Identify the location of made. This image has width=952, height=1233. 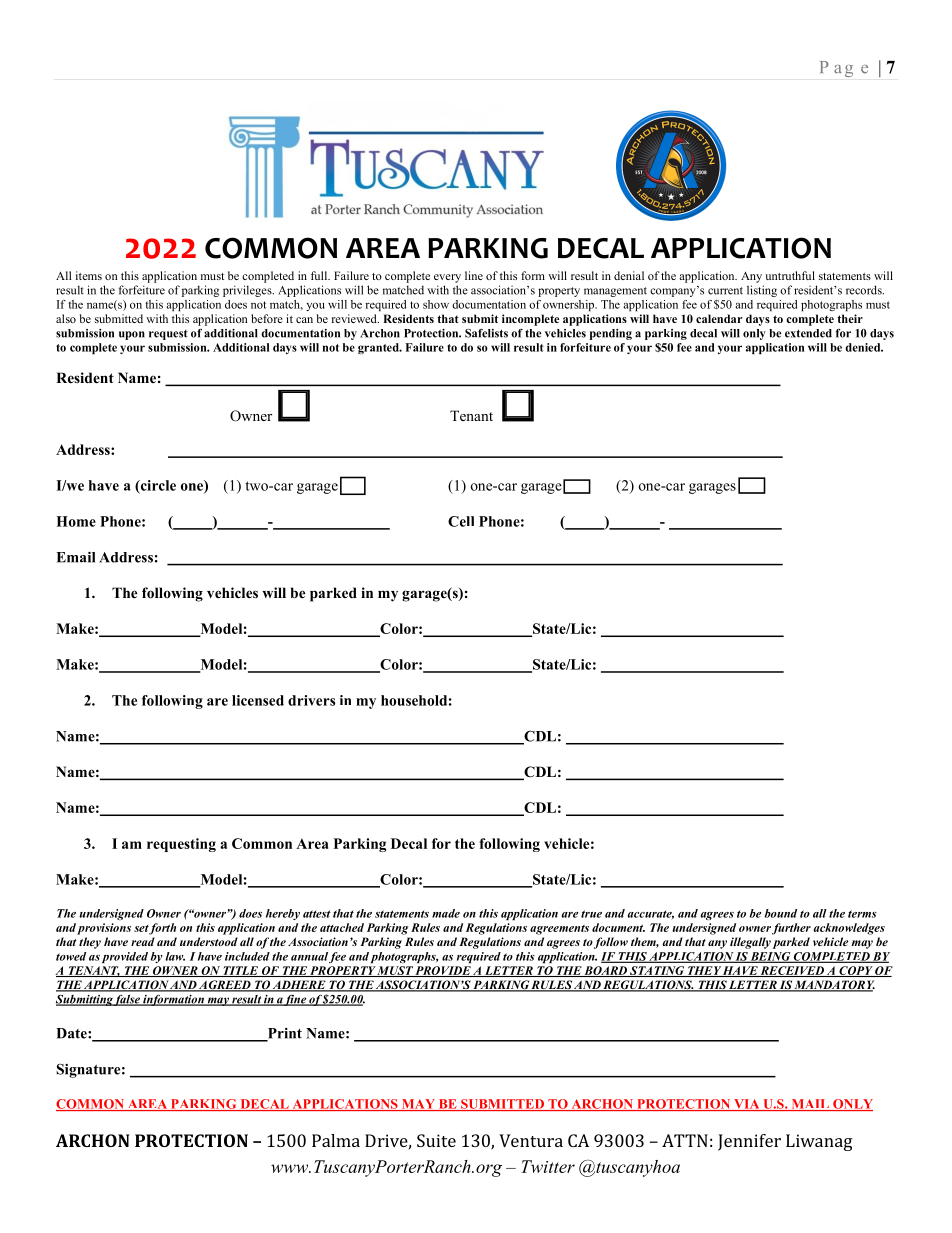
(446, 913).
